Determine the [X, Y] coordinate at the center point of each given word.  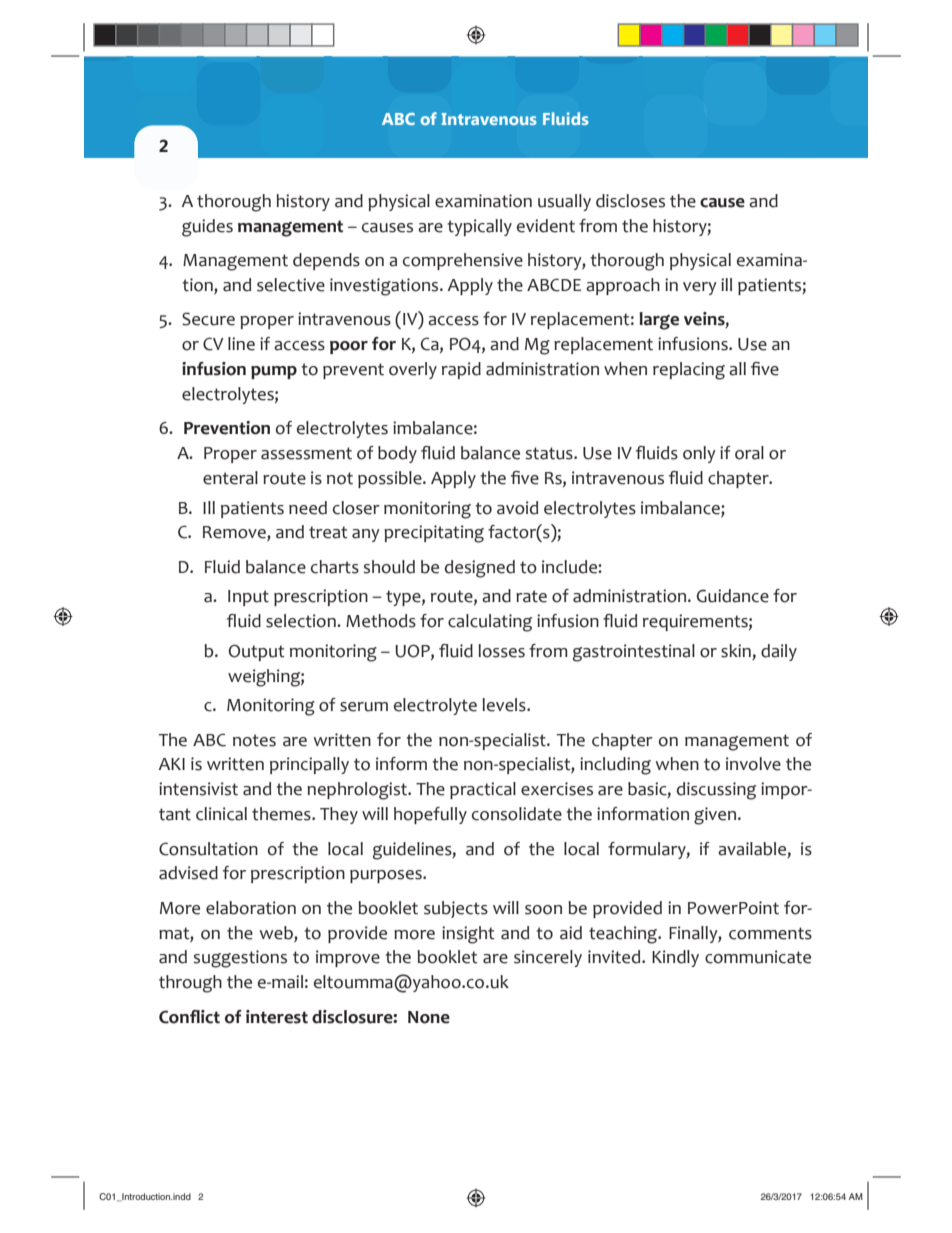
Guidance [733, 596]
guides [207, 228]
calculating [490, 623]
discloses [630, 201]
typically [479, 227]
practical [483, 790]
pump [274, 372]
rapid [461, 370]
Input [248, 598]
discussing [716, 791]
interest [277, 1017]
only [699, 454]
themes [282, 814]
